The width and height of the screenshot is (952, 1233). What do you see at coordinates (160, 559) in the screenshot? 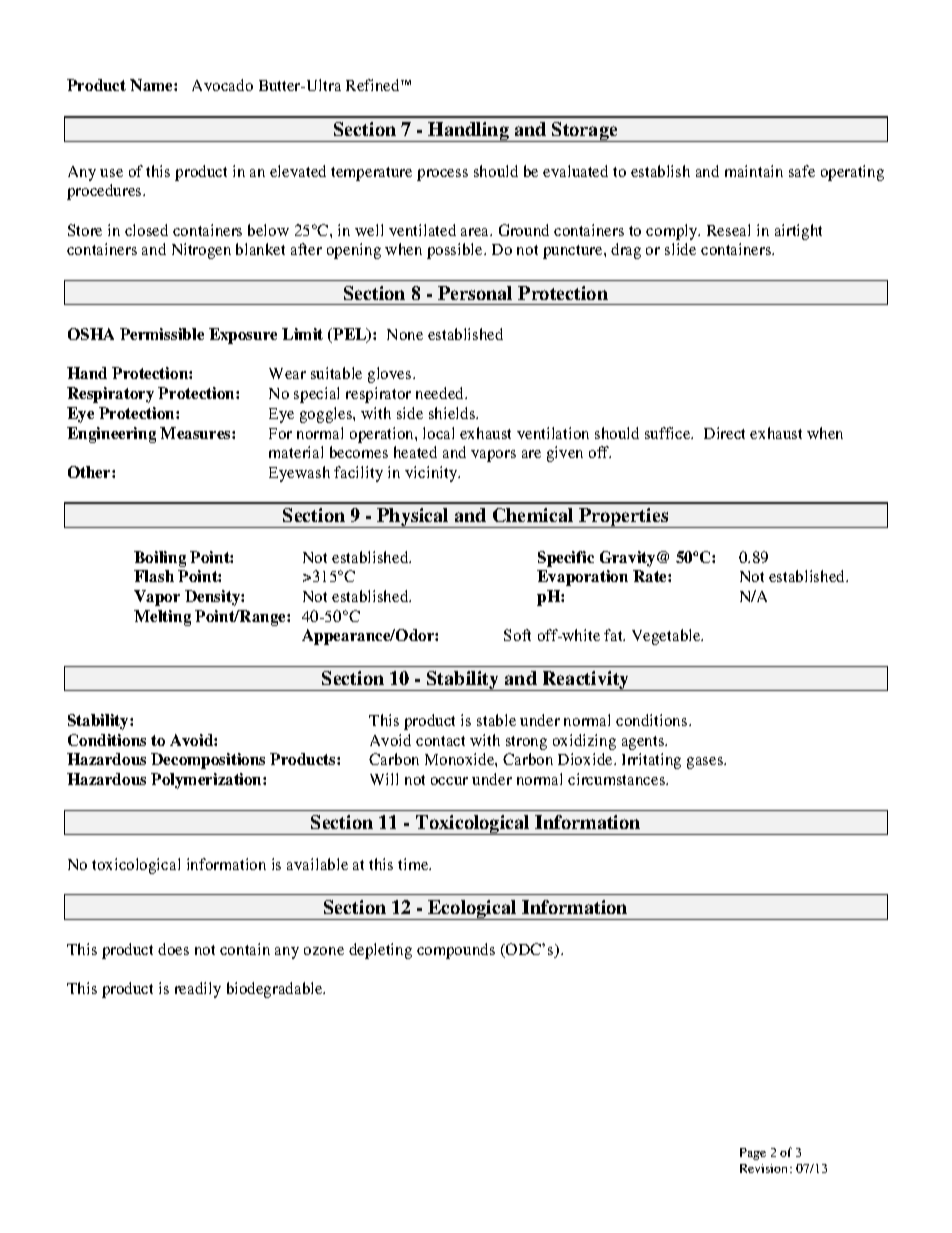
I see `Boiling` at bounding box center [160, 559].
